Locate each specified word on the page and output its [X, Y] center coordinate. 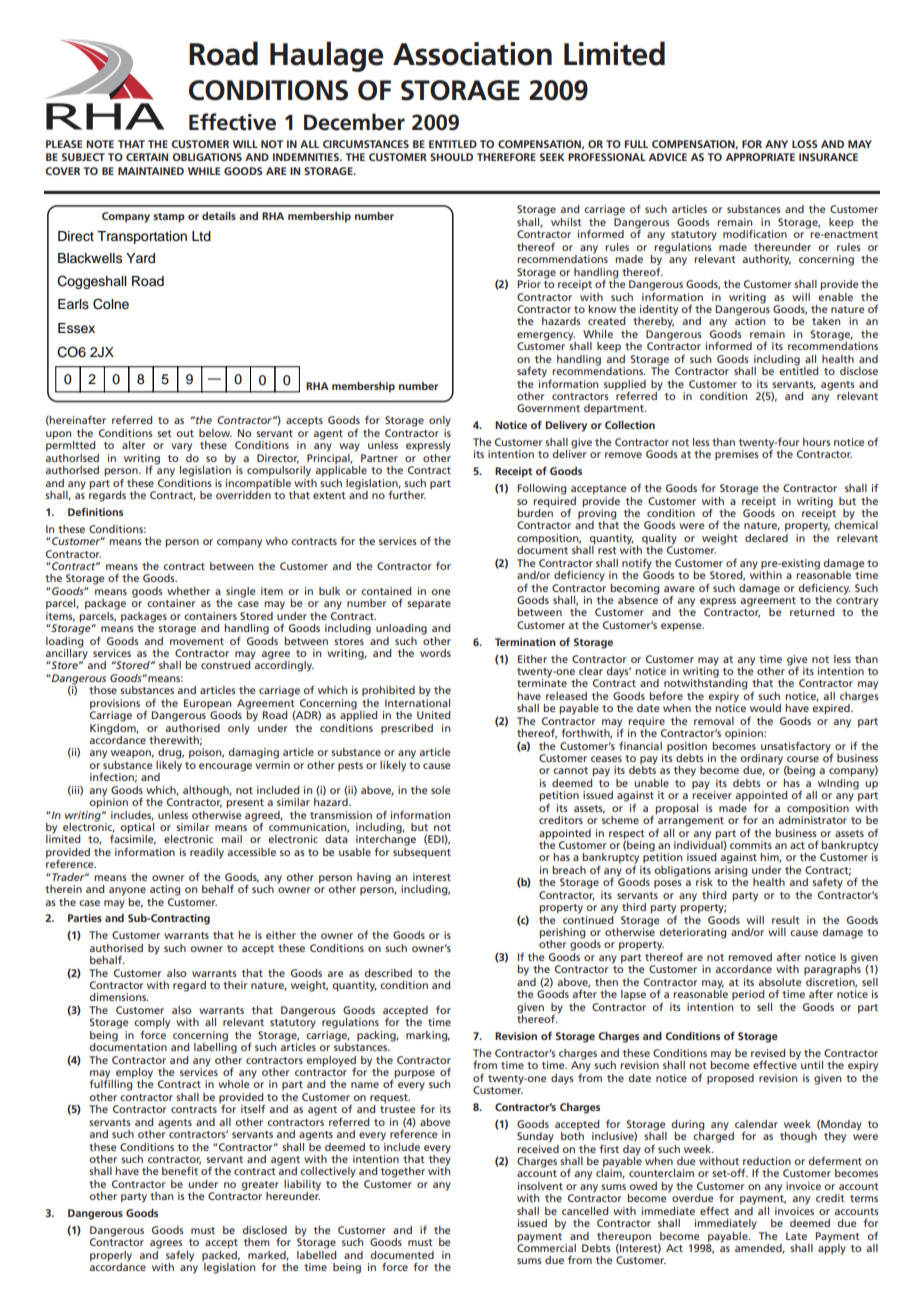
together [403, 1172]
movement [197, 641]
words [435, 653]
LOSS [805, 144]
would [765, 708]
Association [472, 54]
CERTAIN [147, 157]
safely [180, 1257]
